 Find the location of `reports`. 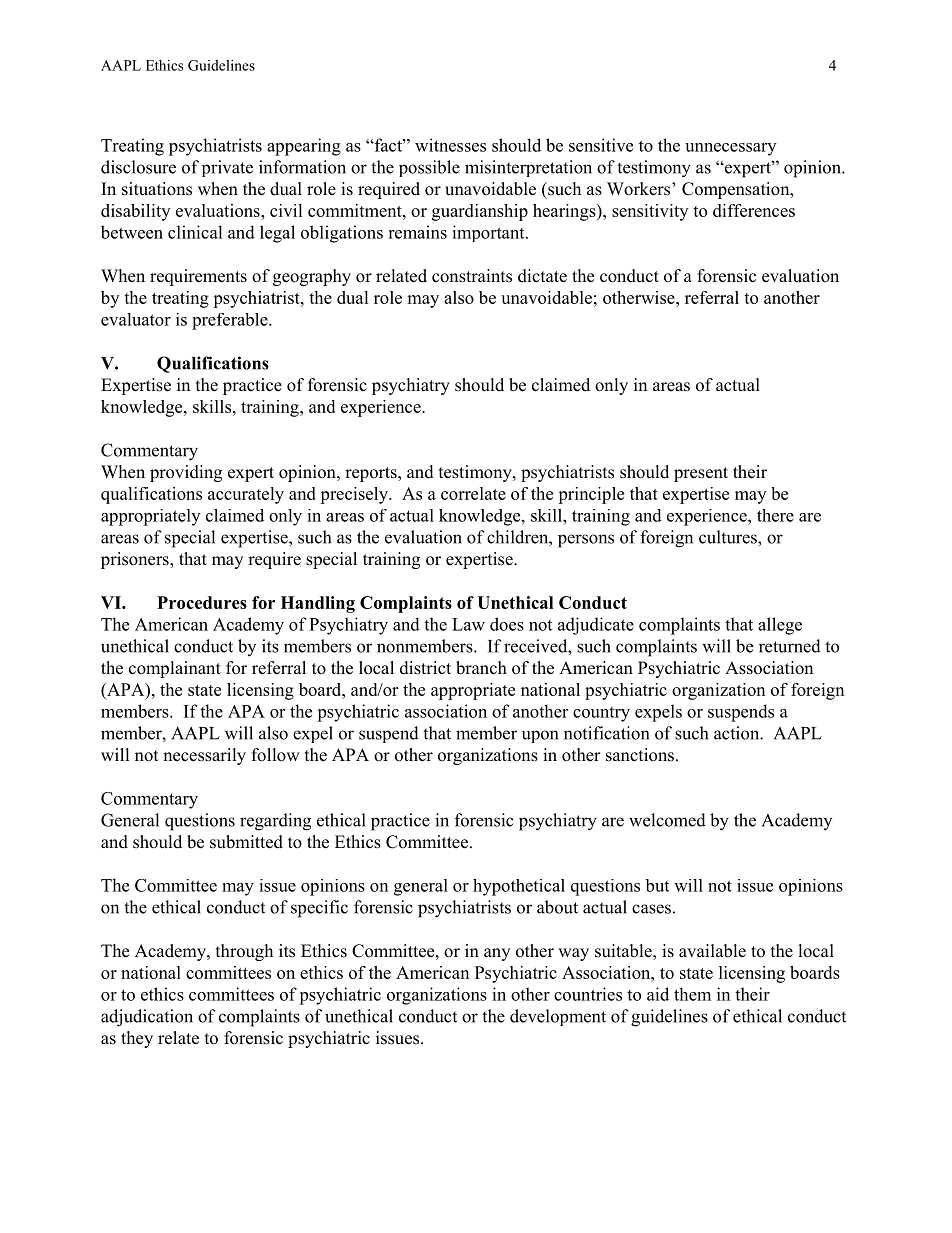

reports is located at coordinates (372, 474).
